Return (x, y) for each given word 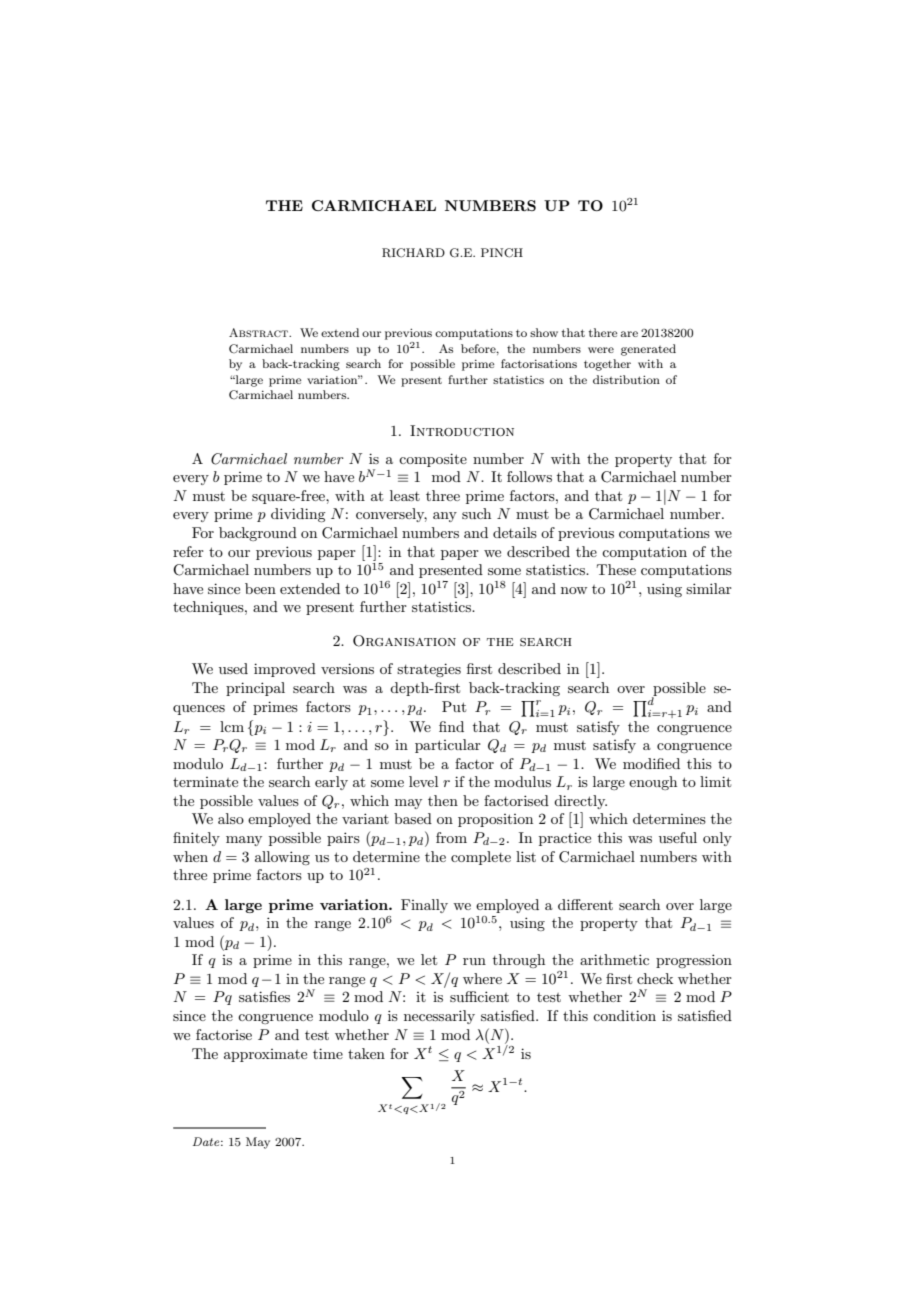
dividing (298, 515)
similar (709, 588)
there (603, 332)
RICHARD (413, 253)
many (244, 841)
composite (433, 460)
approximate (265, 1055)
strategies (429, 670)
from (451, 837)
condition (624, 1015)
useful (678, 837)
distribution (626, 379)
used (233, 668)
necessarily (439, 1017)
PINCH (502, 253)
